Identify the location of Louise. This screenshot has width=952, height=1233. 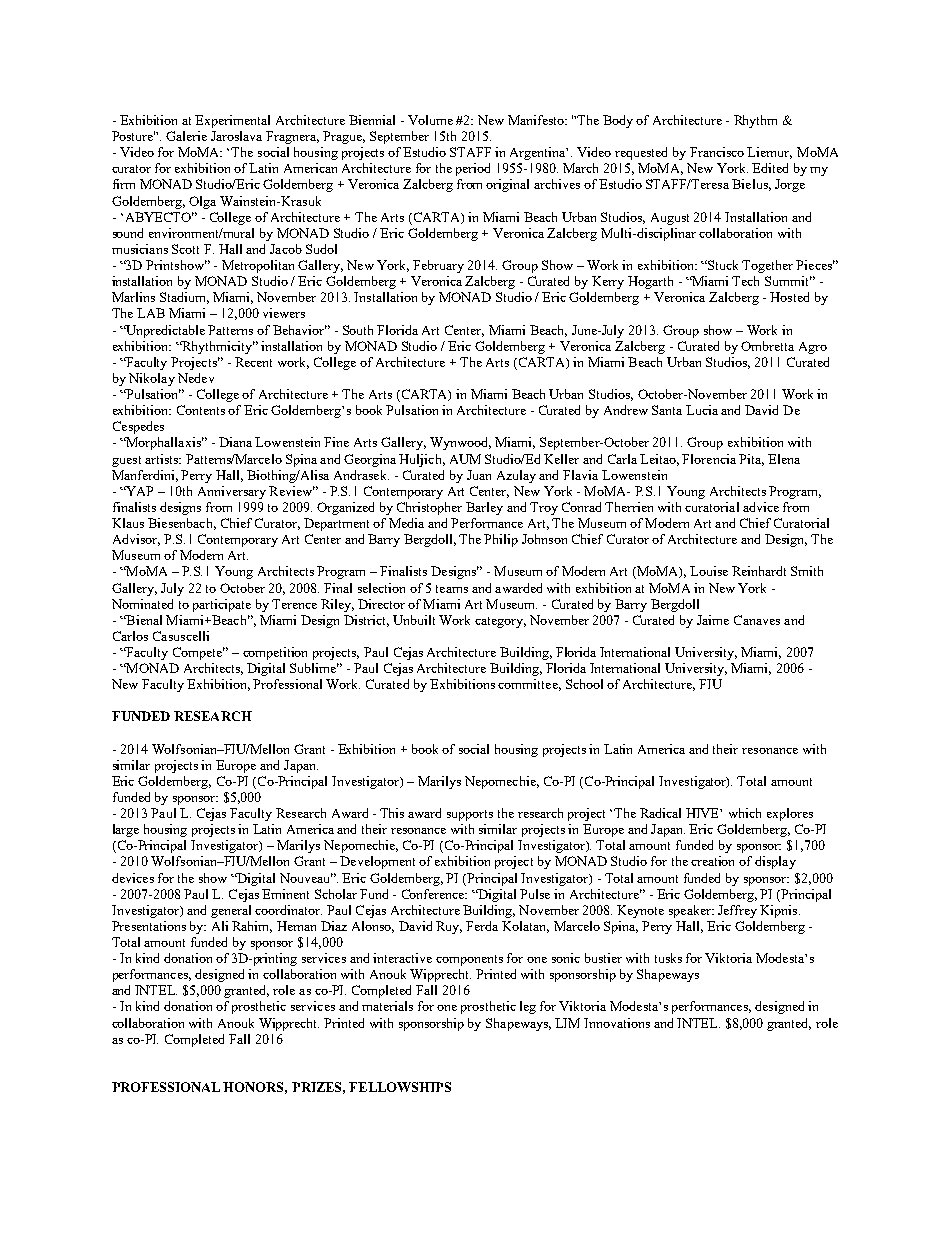
(709, 571).
